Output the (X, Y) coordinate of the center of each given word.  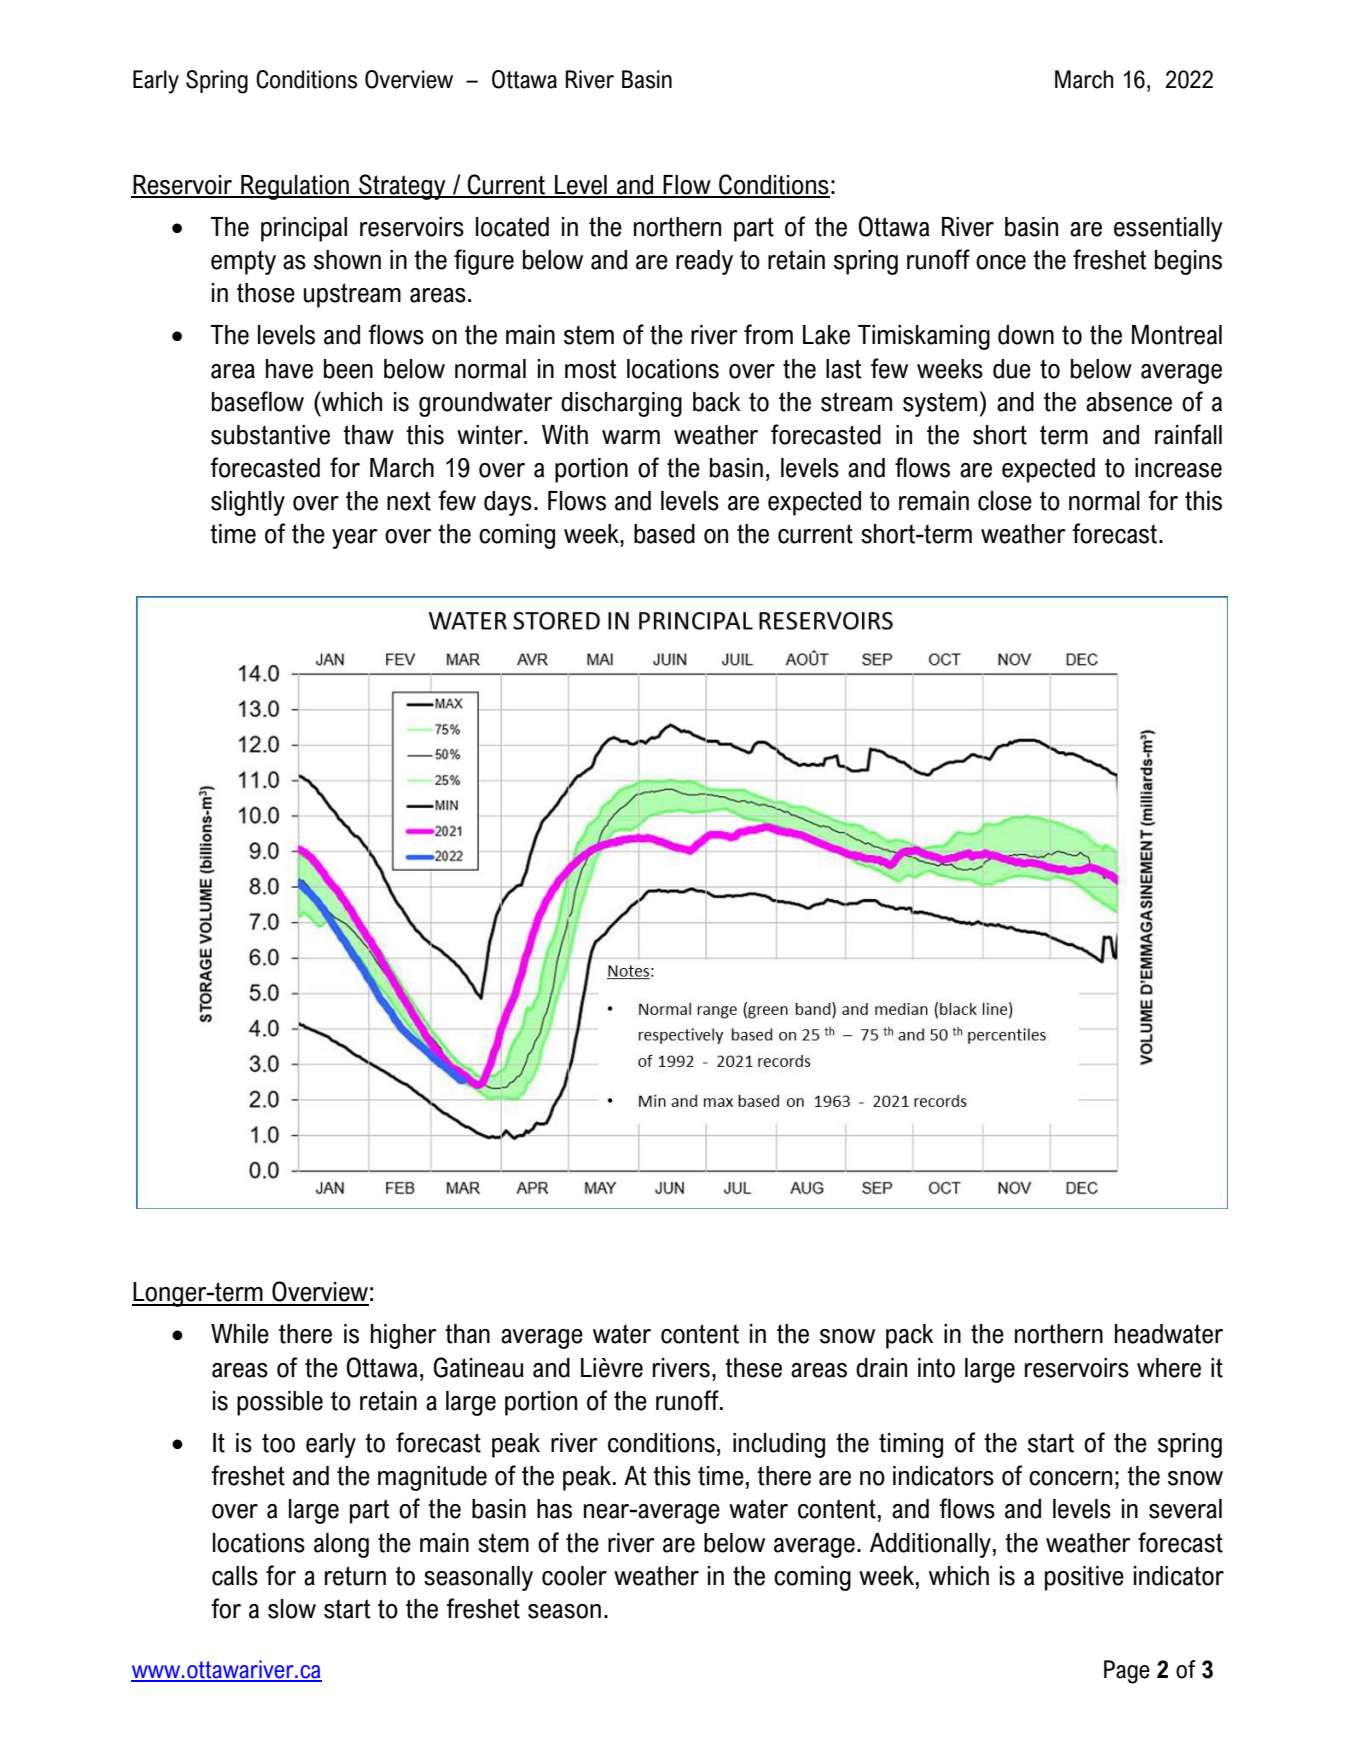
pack (909, 1336)
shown (347, 260)
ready (704, 262)
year (354, 539)
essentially (1168, 229)
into (936, 1368)
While (240, 1334)
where (1169, 1368)
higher (403, 1336)
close (1005, 501)
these (753, 1368)
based (664, 534)
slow (292, 1609)
